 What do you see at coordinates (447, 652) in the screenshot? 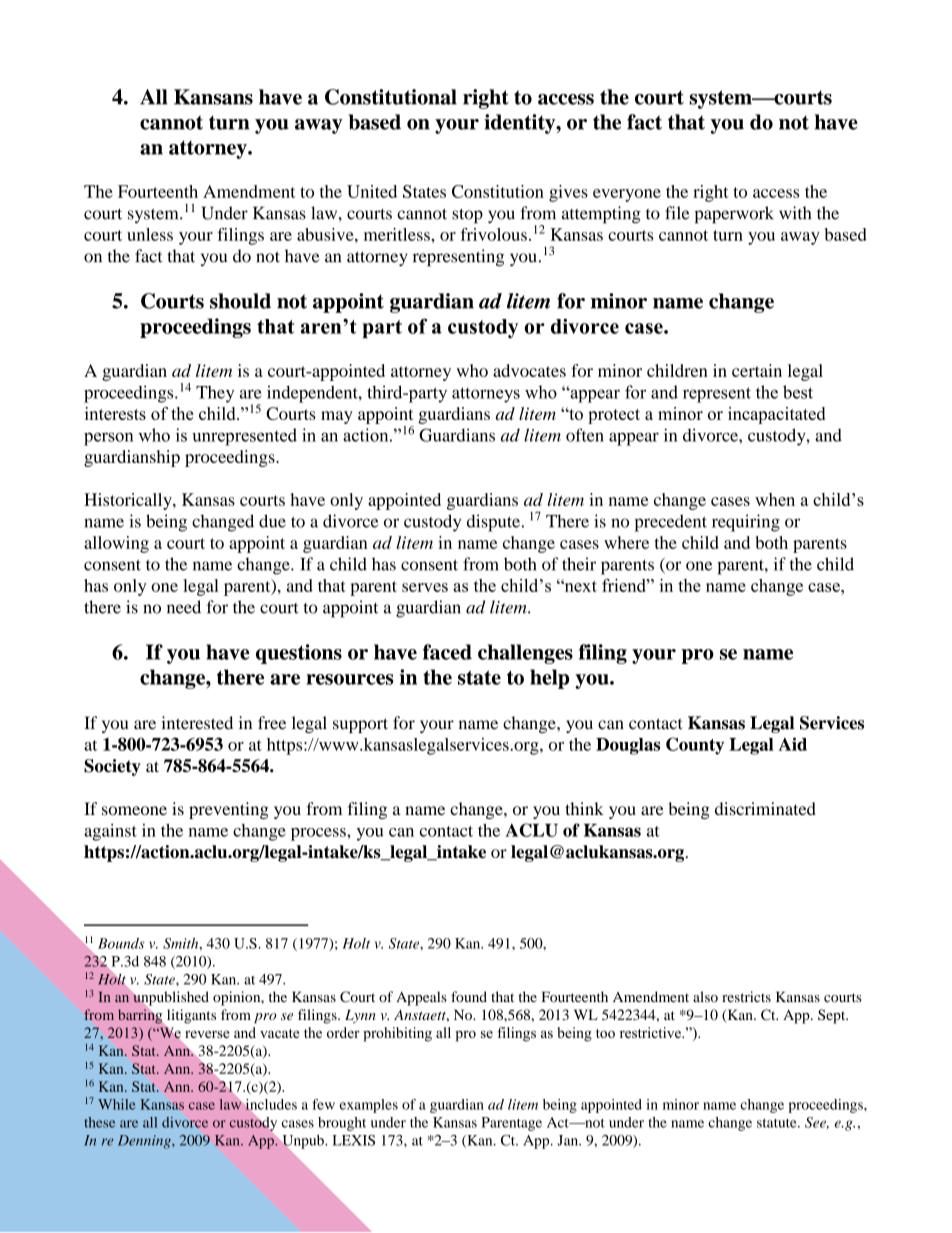
I see `faced` at bounding box center [447, 652].
